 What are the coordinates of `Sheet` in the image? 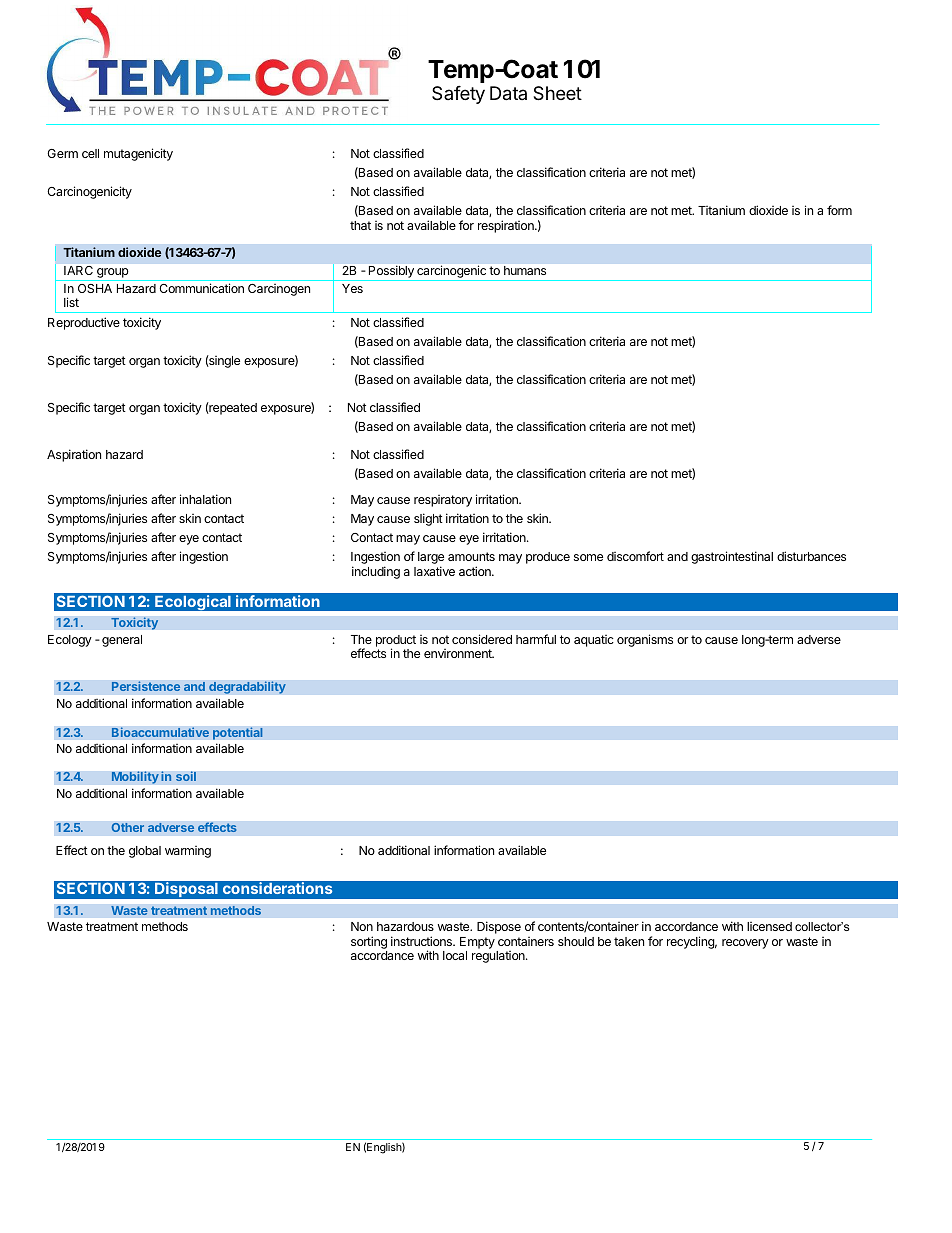 It's located at (557, 93).
